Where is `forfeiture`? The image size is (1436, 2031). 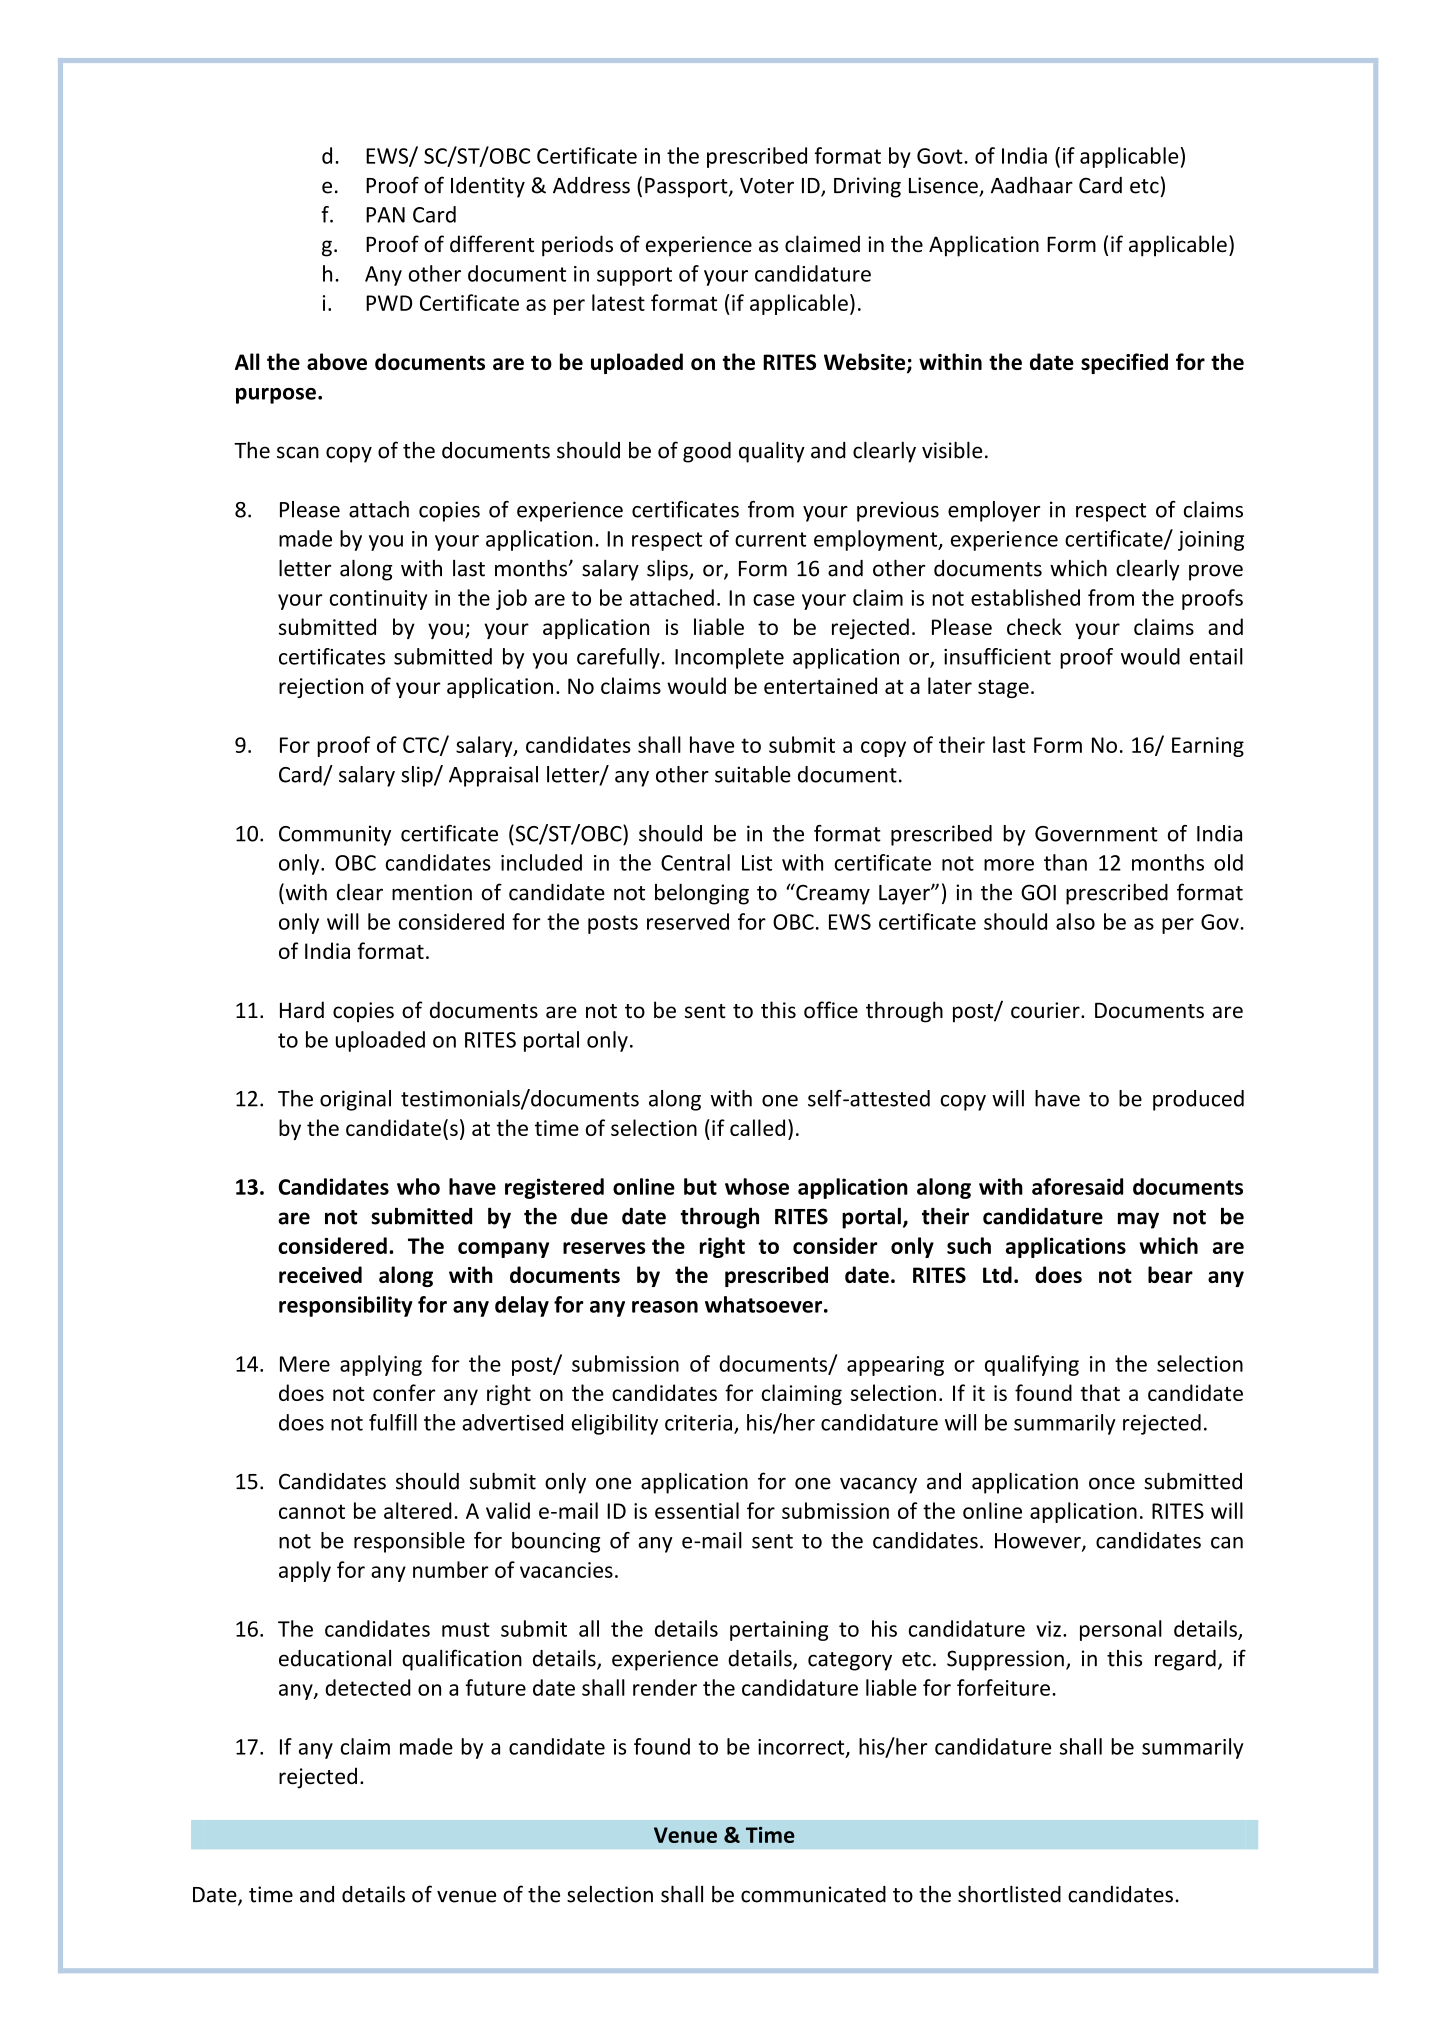
forfeiture is located at coordinates (1003, 1687).
